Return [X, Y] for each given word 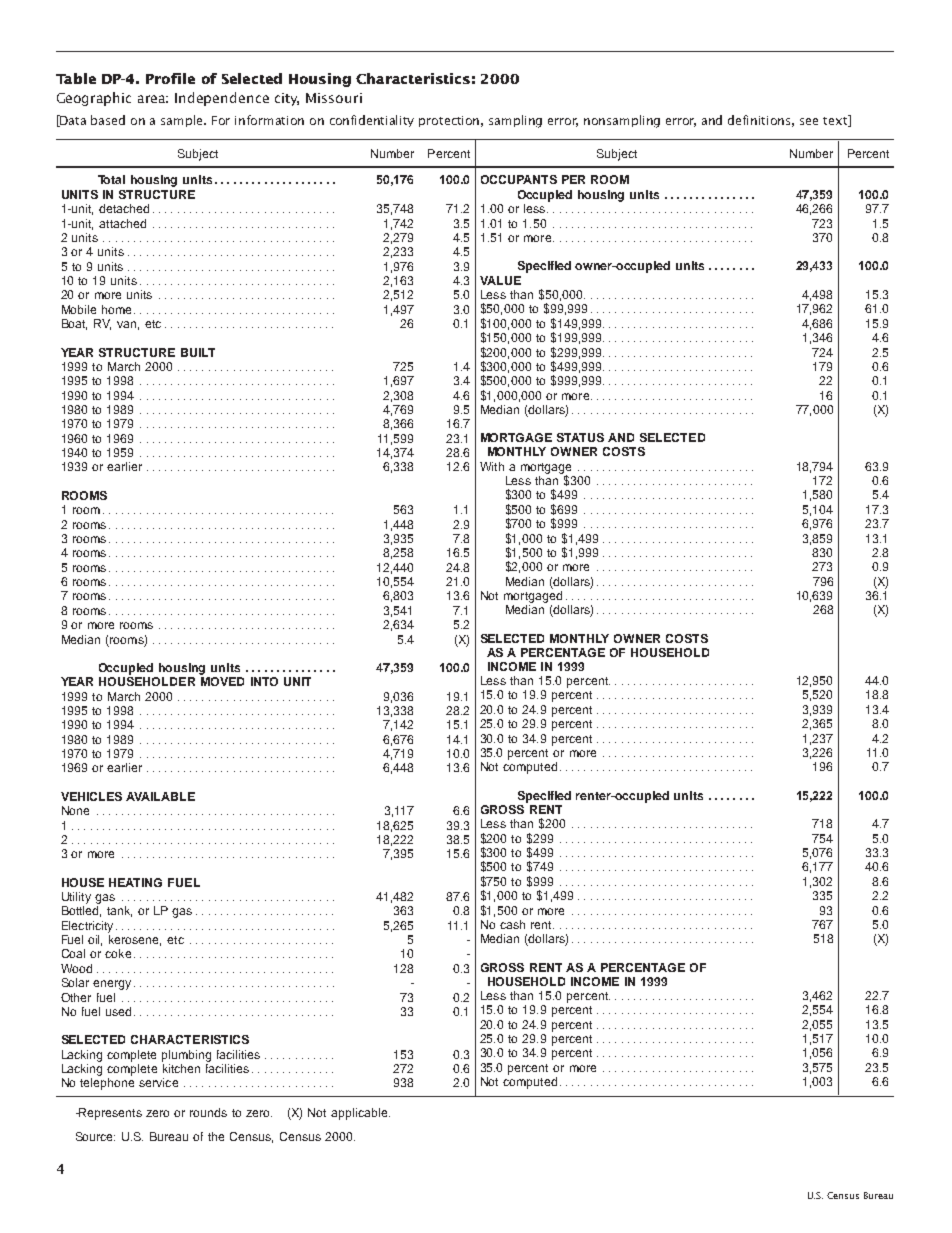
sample [183, 121]
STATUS [580, 437]
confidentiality [372, 121]
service [158, 1082]
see [809, 121]
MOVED [222, 681]
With [492, 466]
